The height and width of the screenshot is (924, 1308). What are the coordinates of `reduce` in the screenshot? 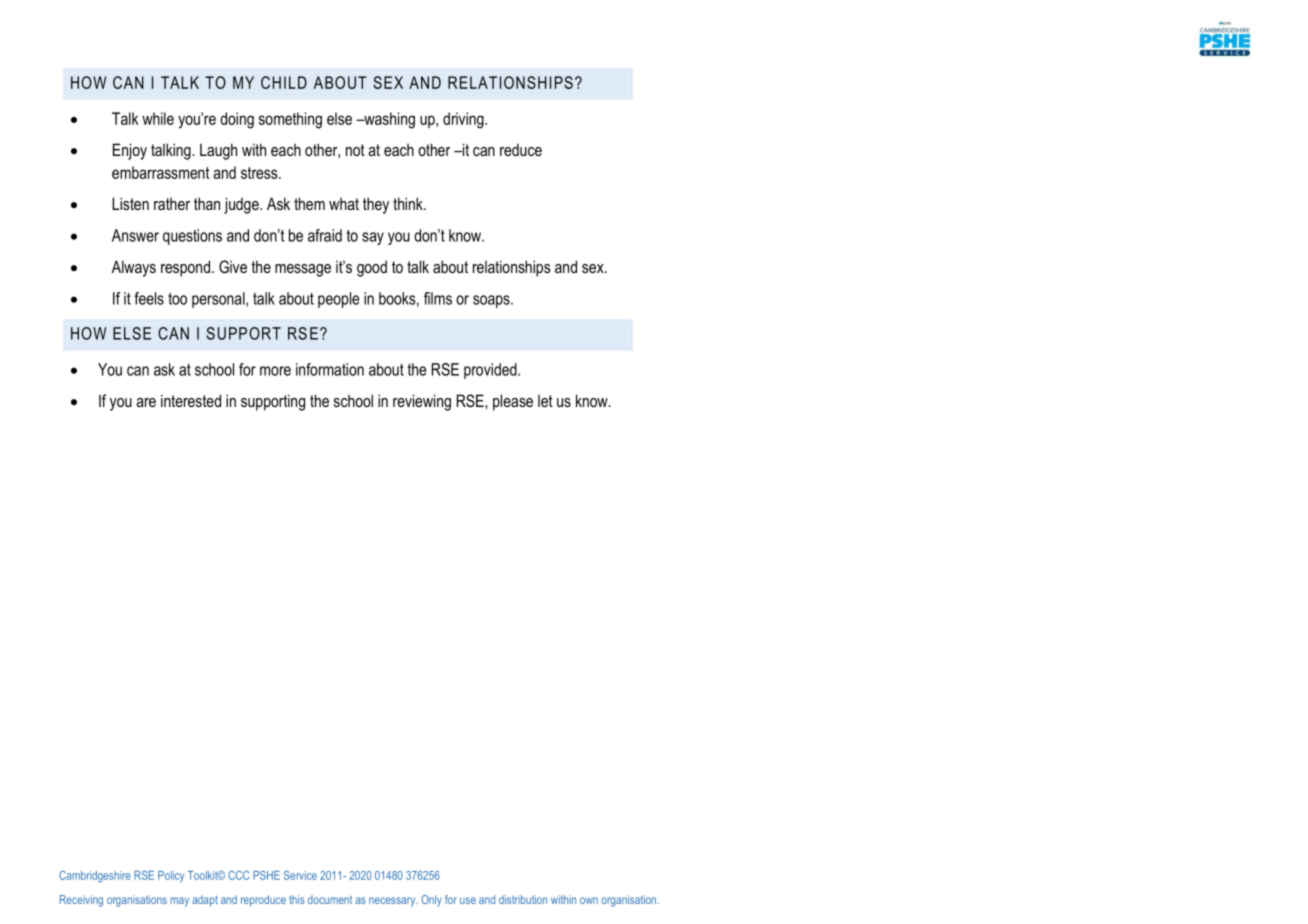 It's located at (521, 150).
